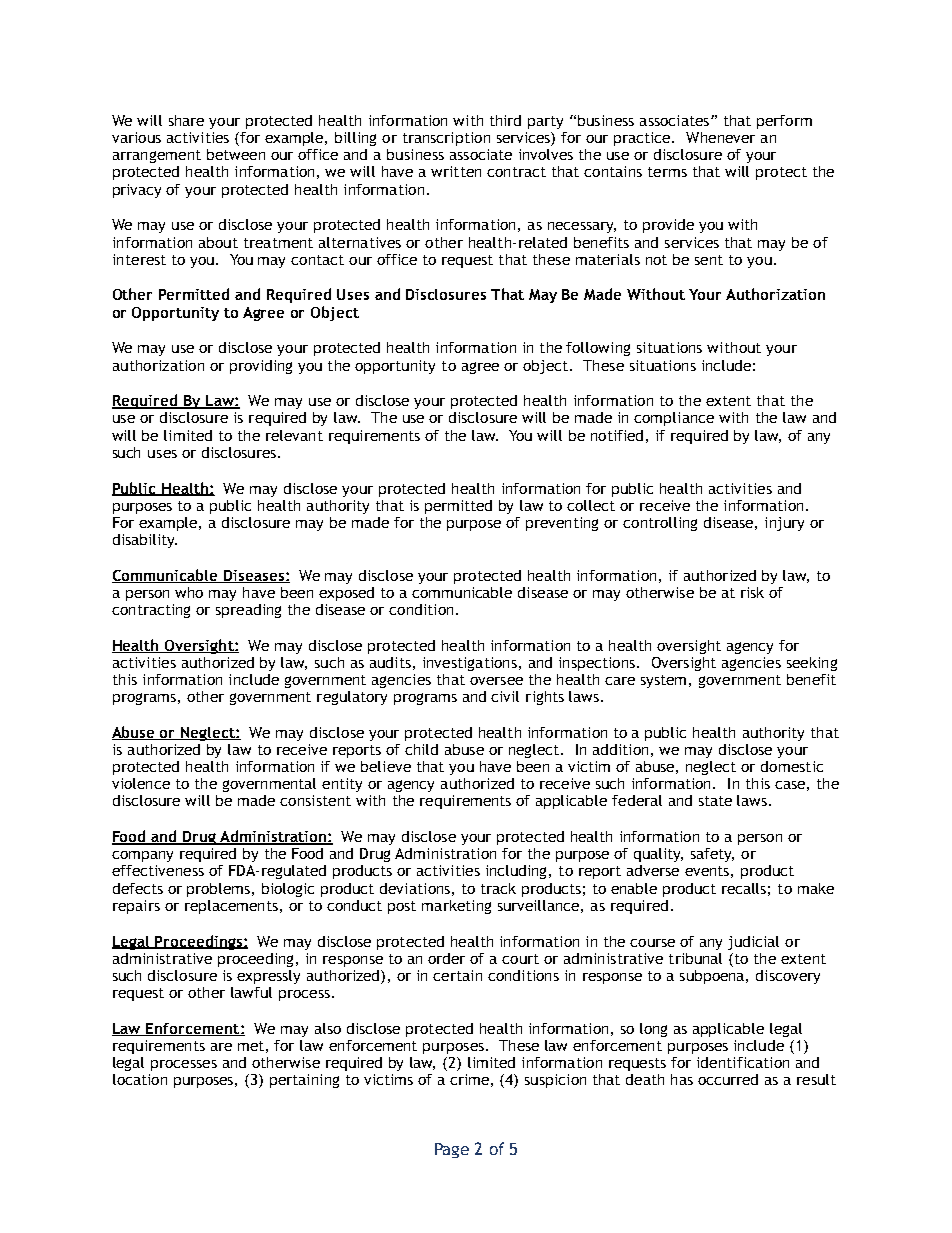 This screenshot has height=1233, width=952. I want to click on Whenever, so click(720, 137).
